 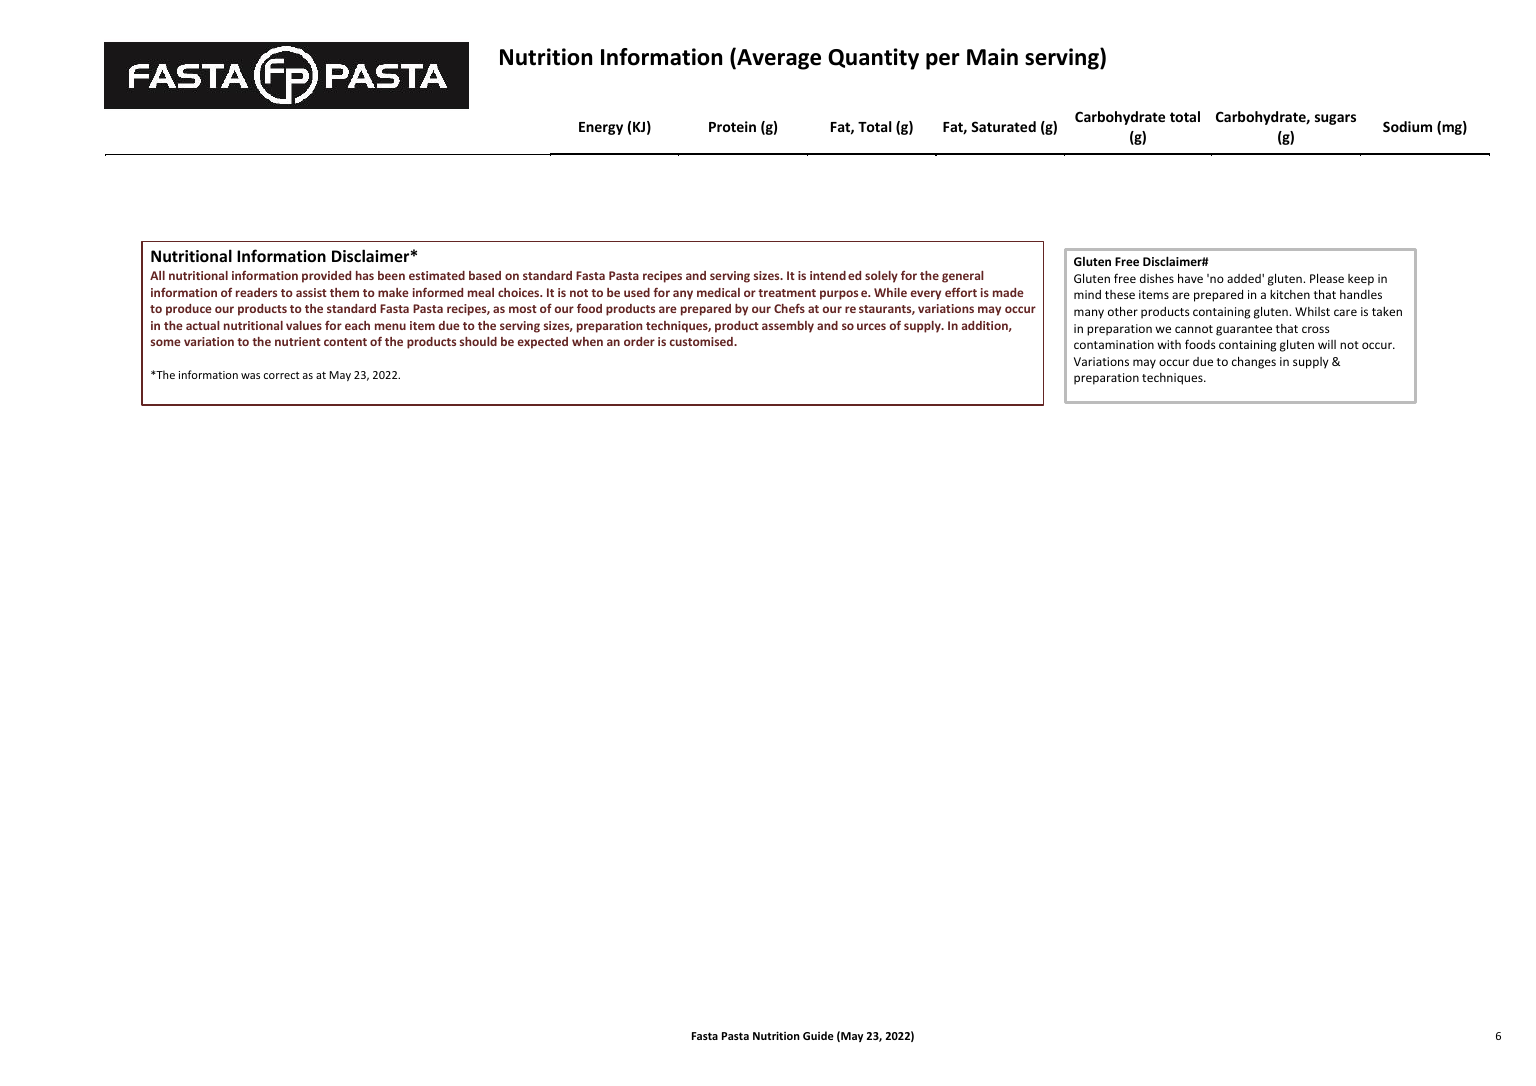 I want to click on customised, so click(x=702, y=341).
